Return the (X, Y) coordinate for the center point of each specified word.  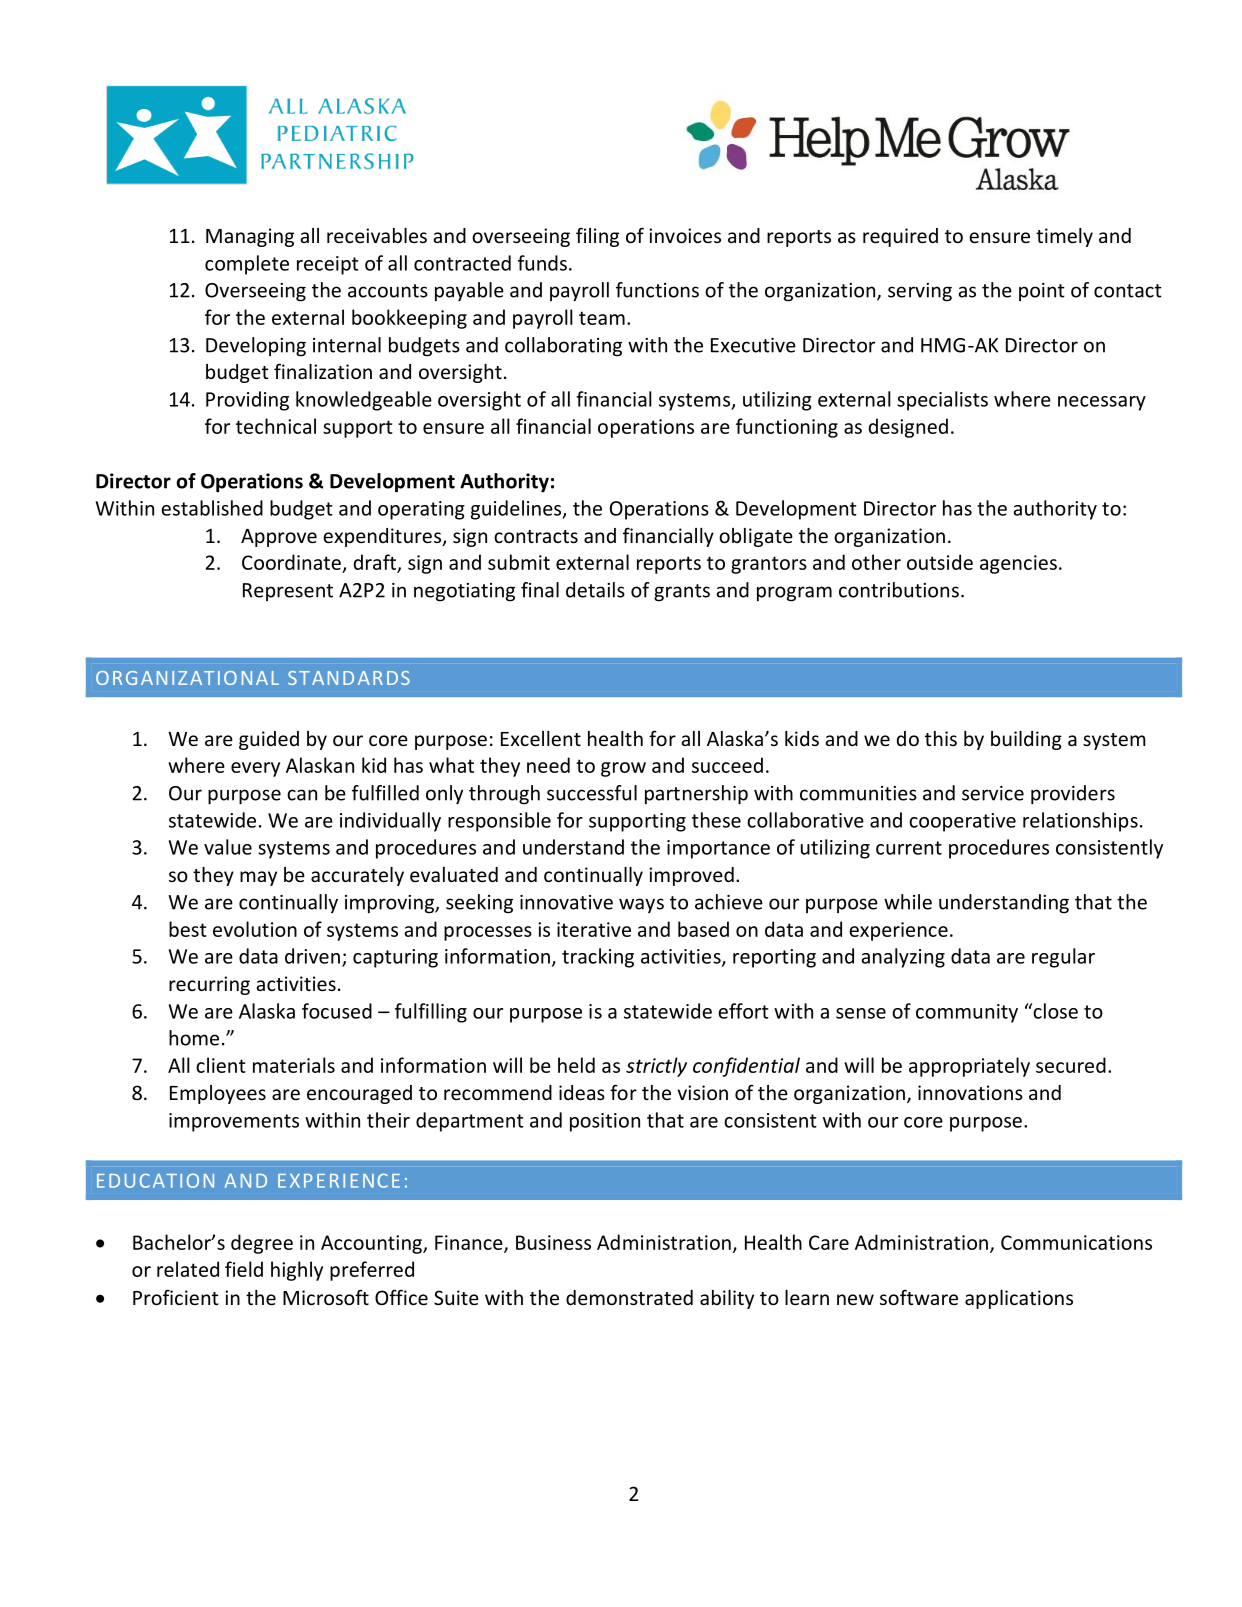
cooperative (962, 822)
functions (657, 290)
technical (276, 426)
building (1026, 740)
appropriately (969, 1067)
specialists (942, 401)
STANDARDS (349, 678)
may (258, 878)
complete (247, 265)
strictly (656, 1067)
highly (297, 1271)
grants (682, 593)
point (1042, 292)
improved (691, 876)
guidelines (517, 510)
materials (294, 1065)
